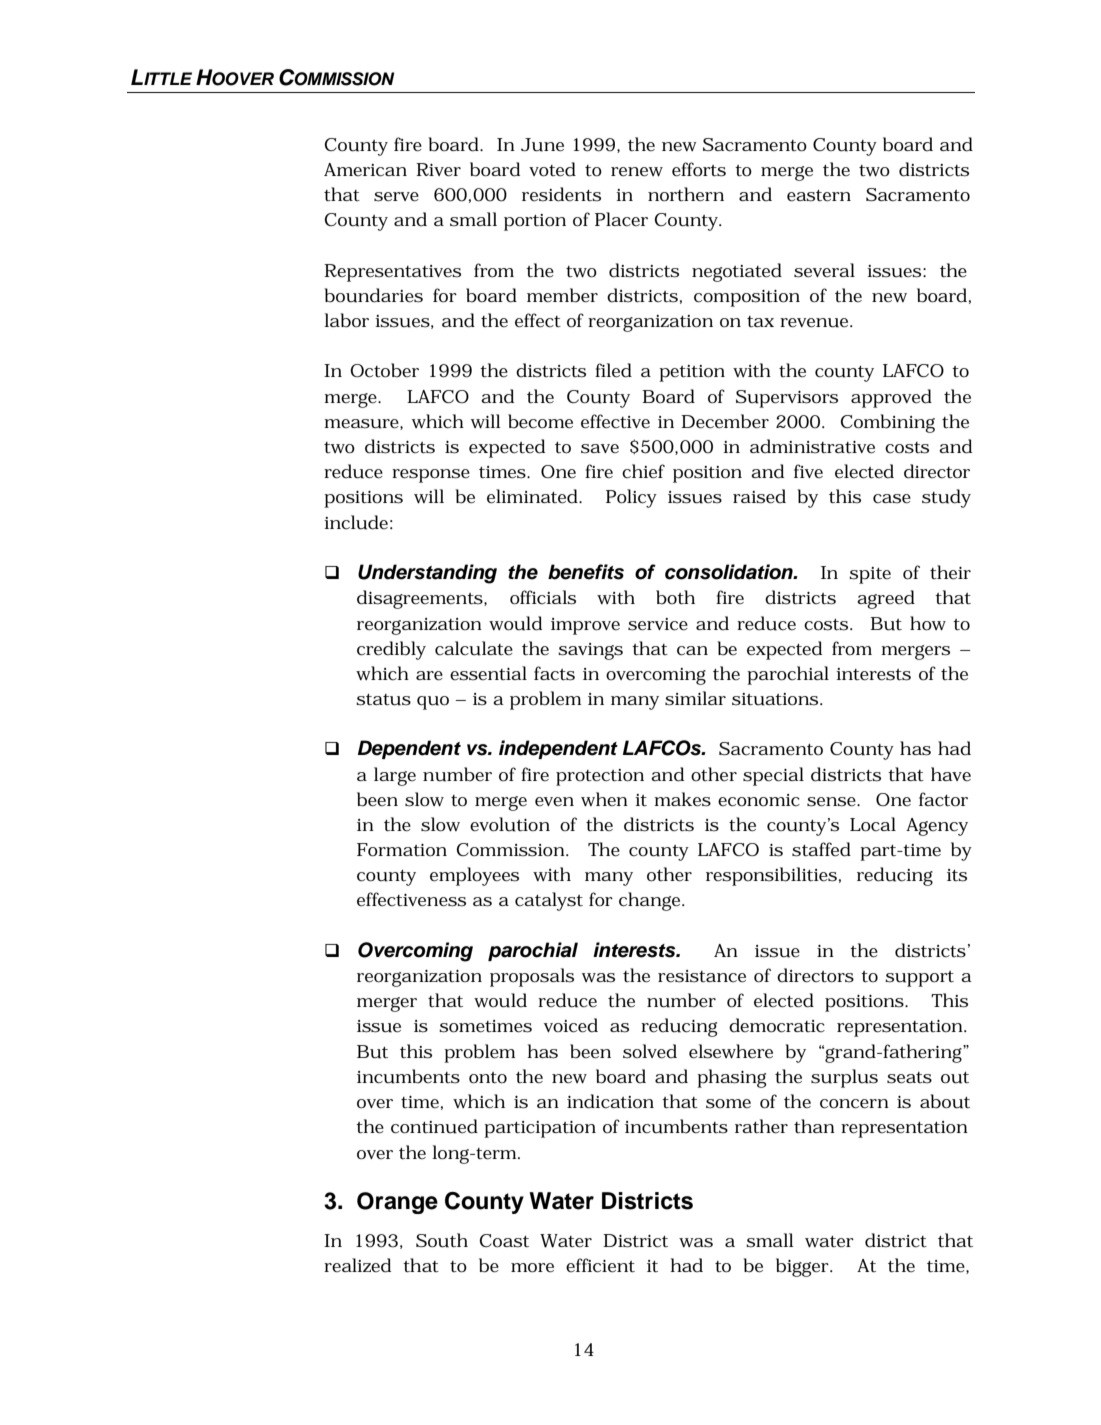  What do you see at coordinates (651, 901) in the screenshot?
I see `change` at bounding box center [651, 901].
